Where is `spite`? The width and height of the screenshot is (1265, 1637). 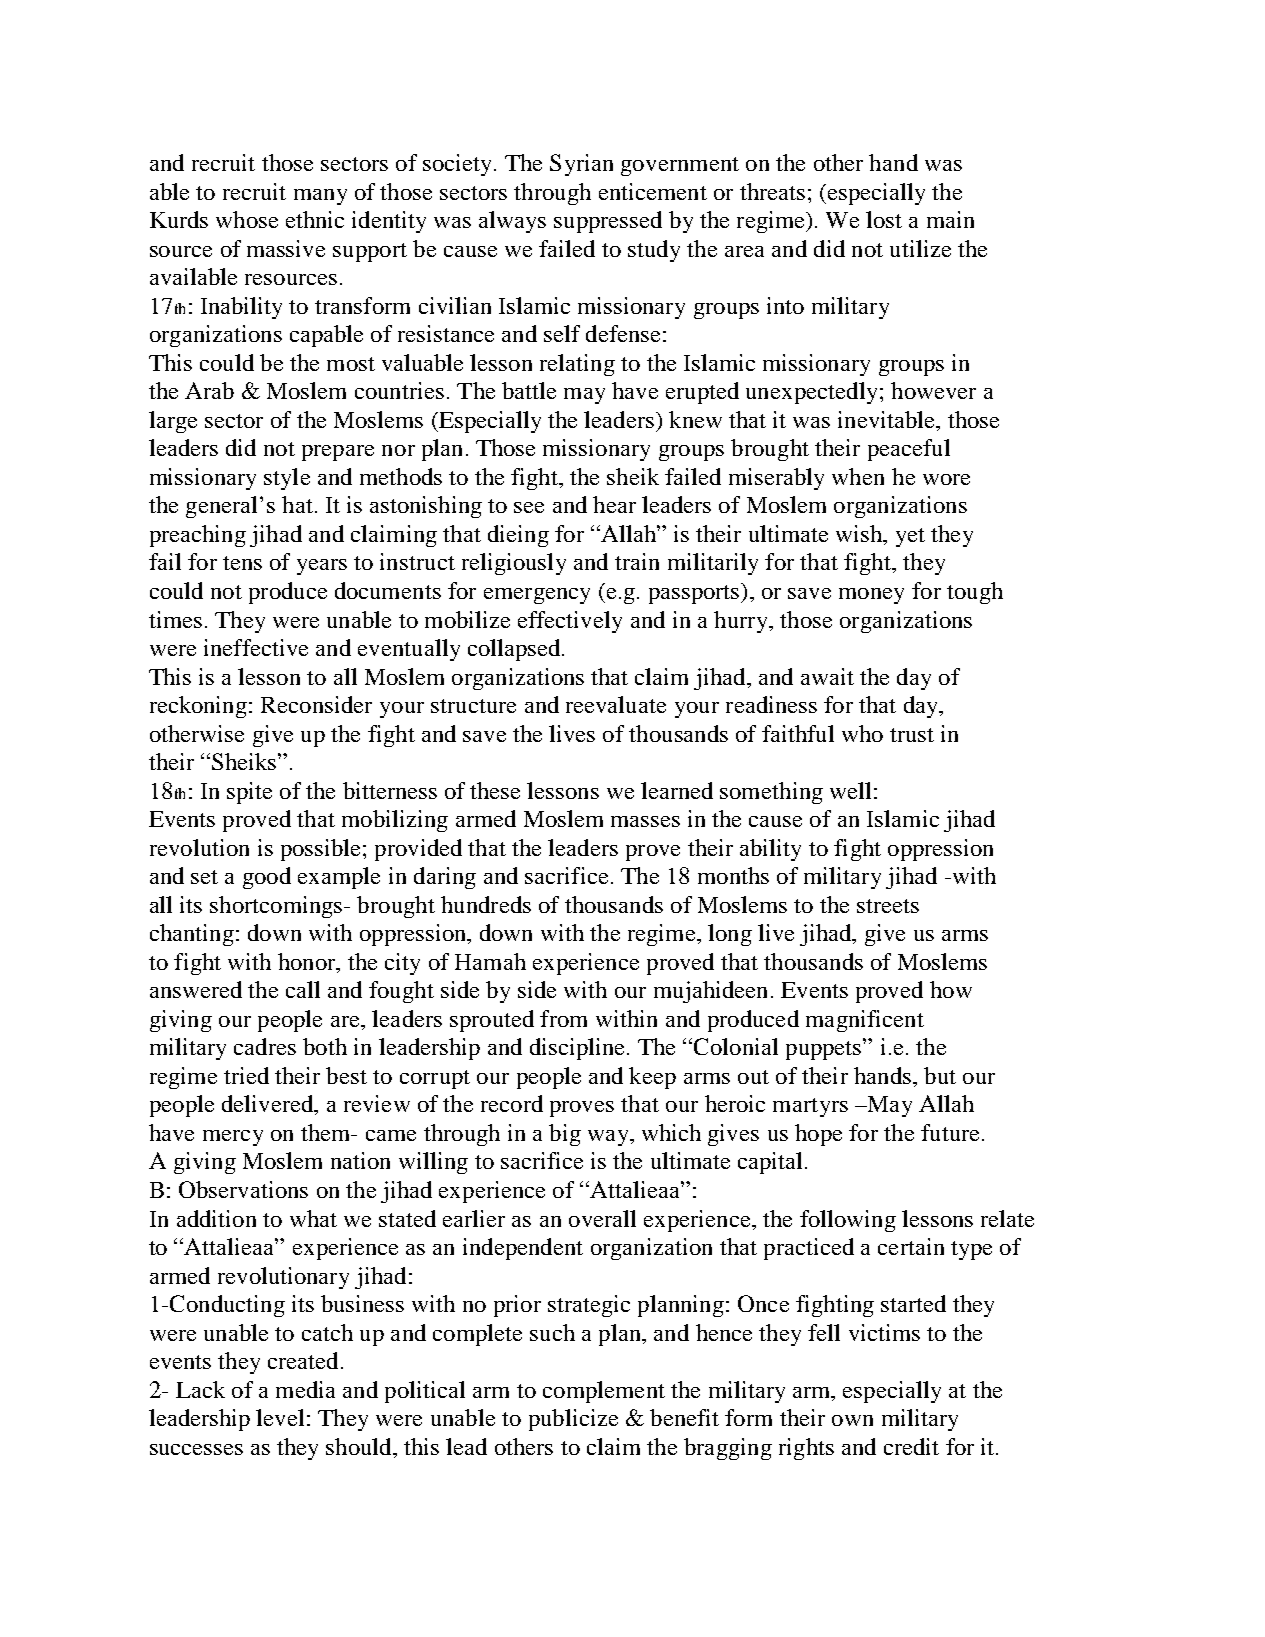 spite is located at coordinates (249, 793).
